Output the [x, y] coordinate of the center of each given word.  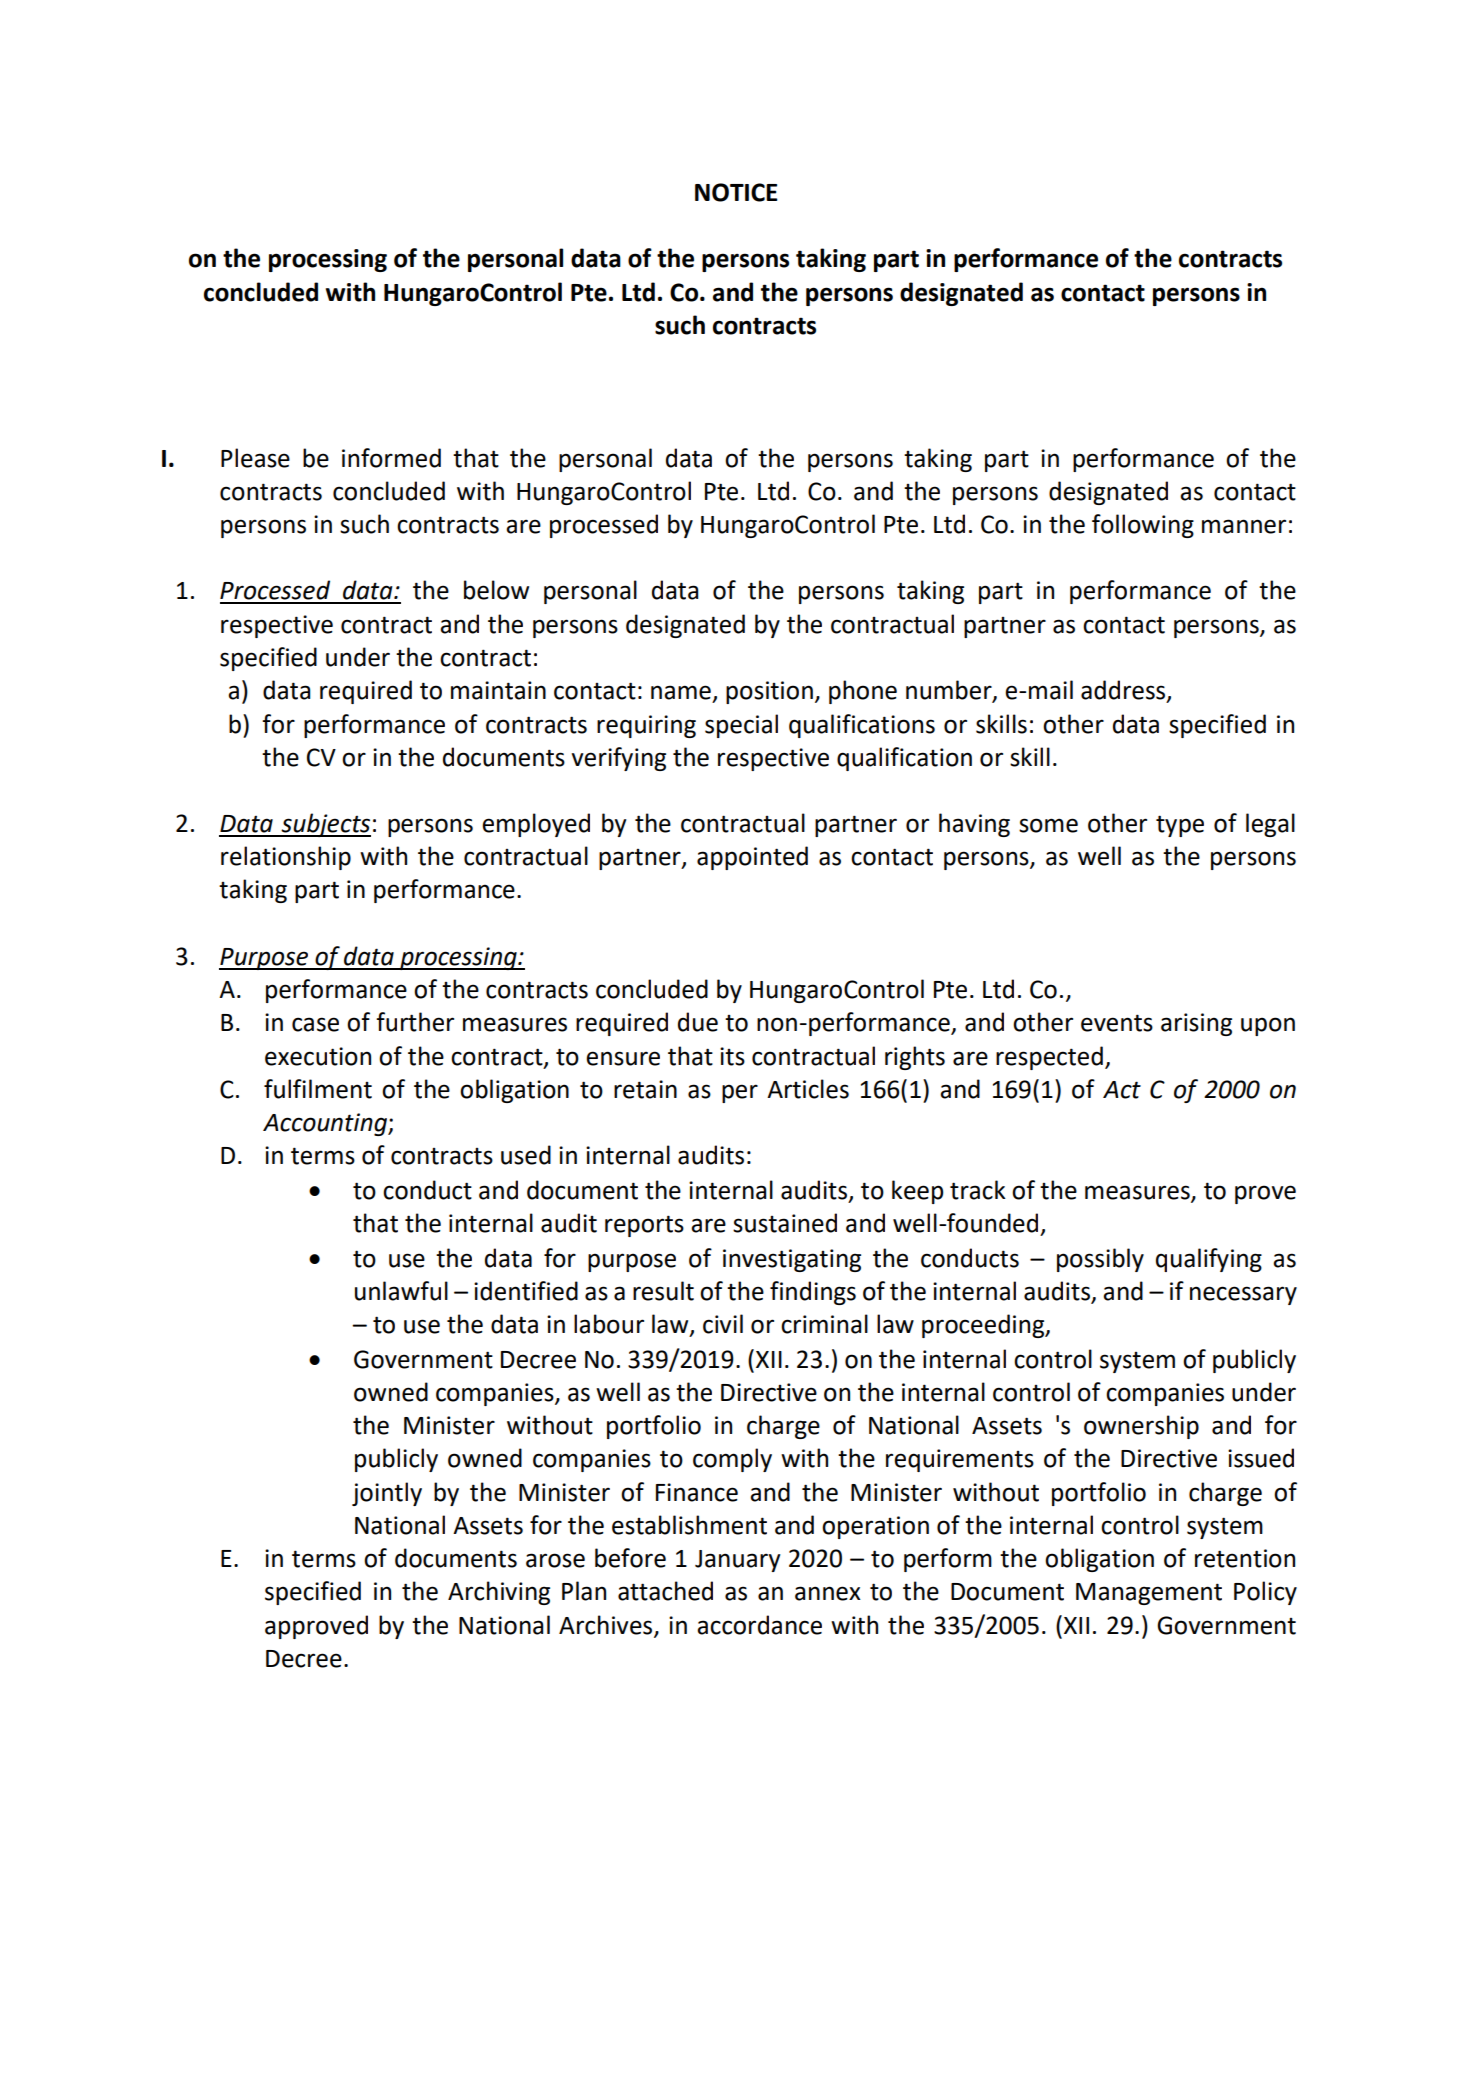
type [1180, 826]
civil [723, 1324]
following [1143, 526]
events [1117, 1023]
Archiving [499, 1593]
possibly [1100, 1260]
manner [1244, 526]
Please [255, 458]
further [415, 1022]
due [698, 1022]
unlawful [401, 1291]
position [769, 692]
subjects [325, 825]
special [741, 726]
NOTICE [736, 192]
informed [391, 458]
